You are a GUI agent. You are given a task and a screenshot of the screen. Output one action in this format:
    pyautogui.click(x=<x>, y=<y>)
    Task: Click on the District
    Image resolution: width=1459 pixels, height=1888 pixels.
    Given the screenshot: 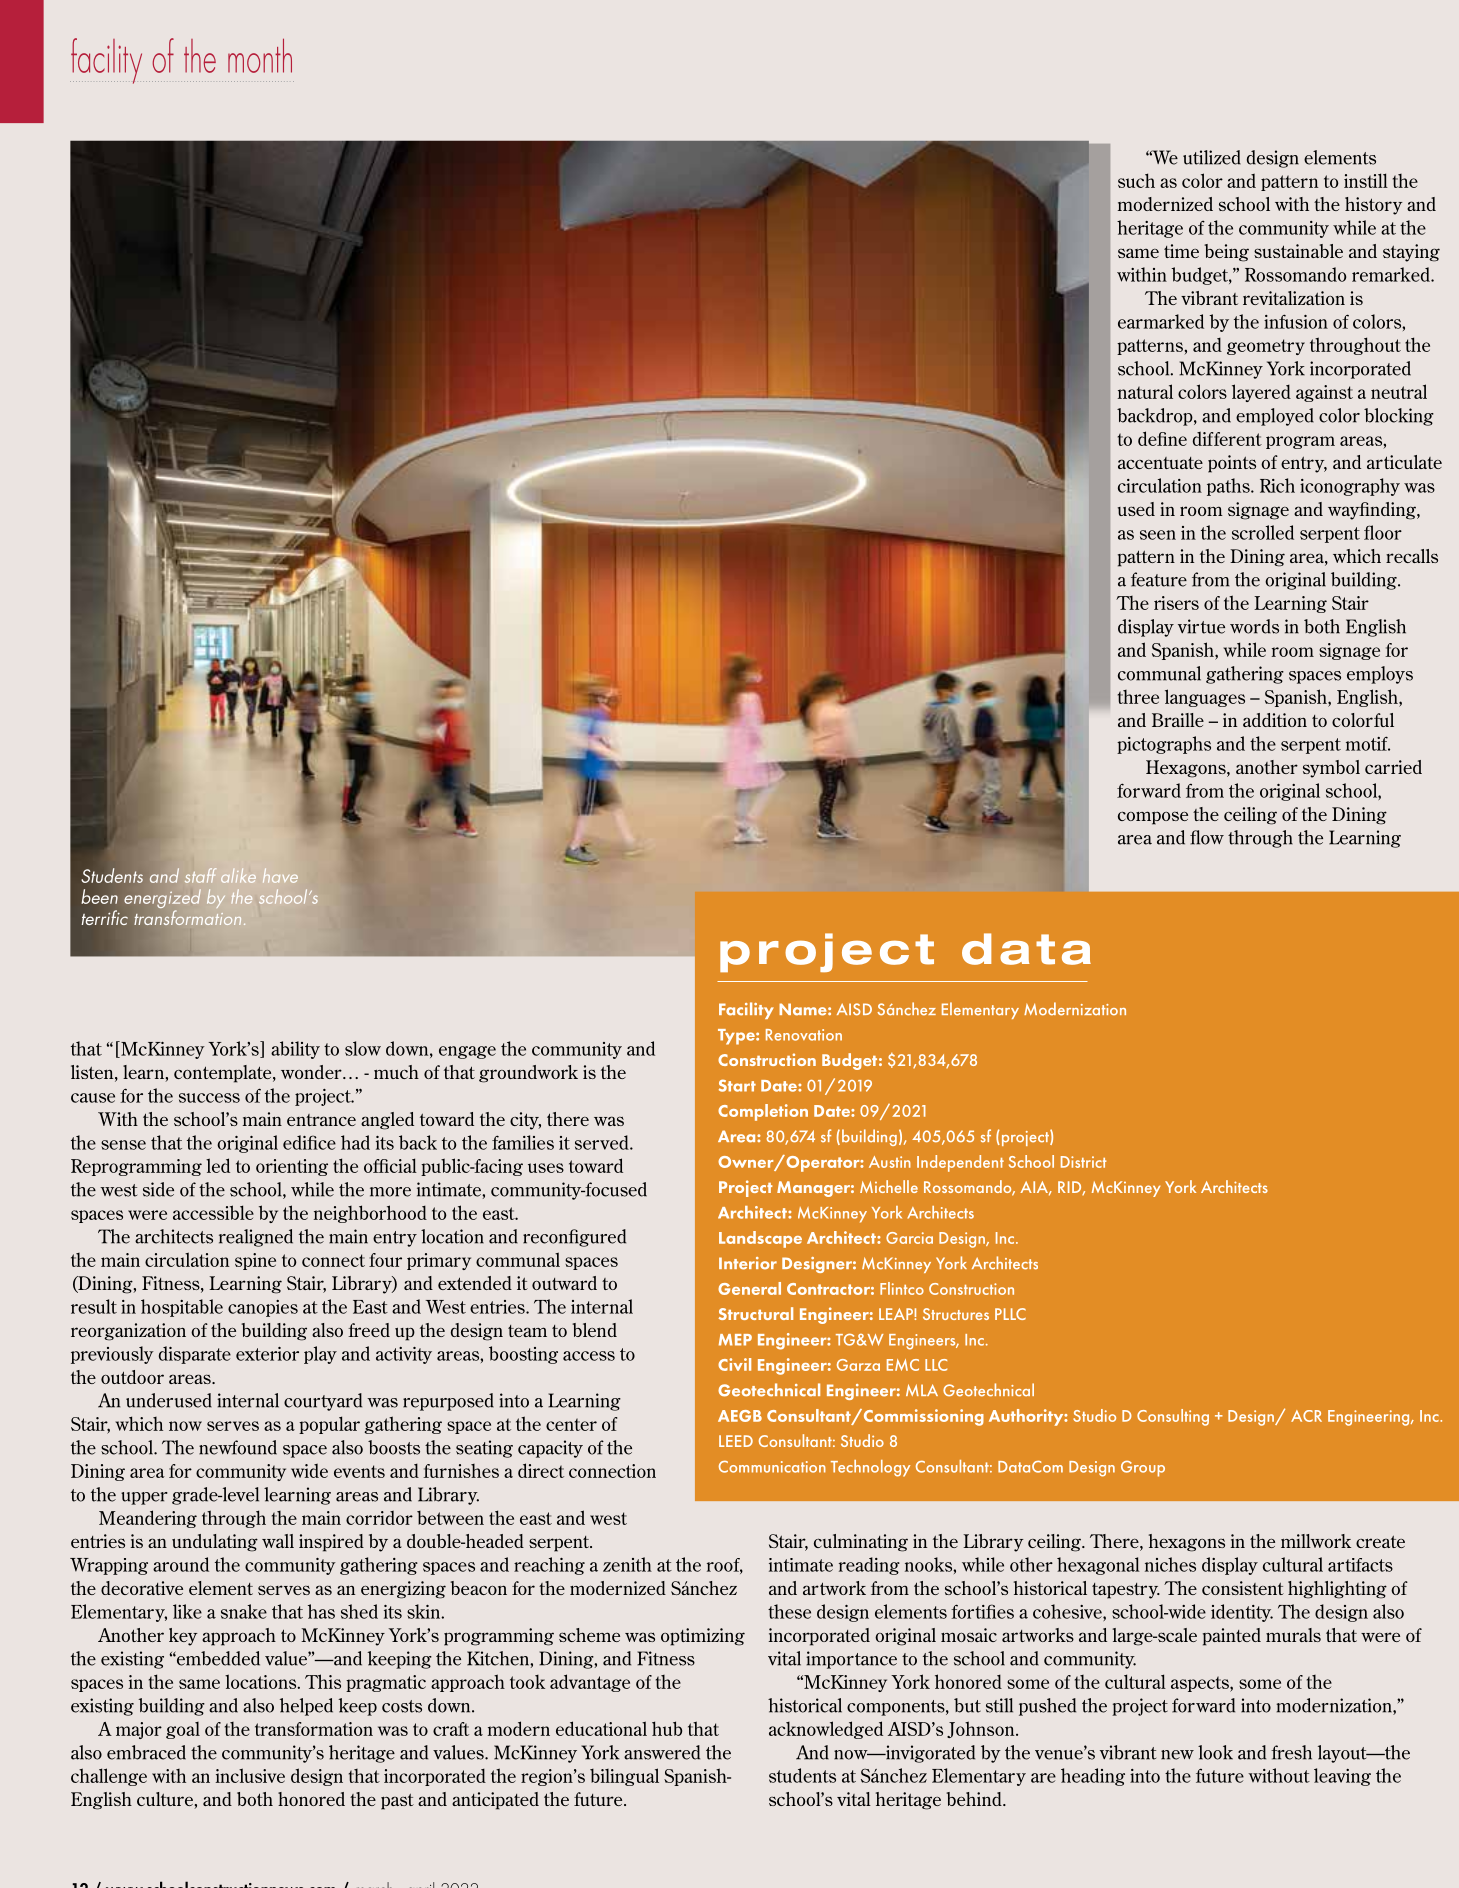 What is the action you would take?
    pyautogui.click(x=1083, y=1162)
